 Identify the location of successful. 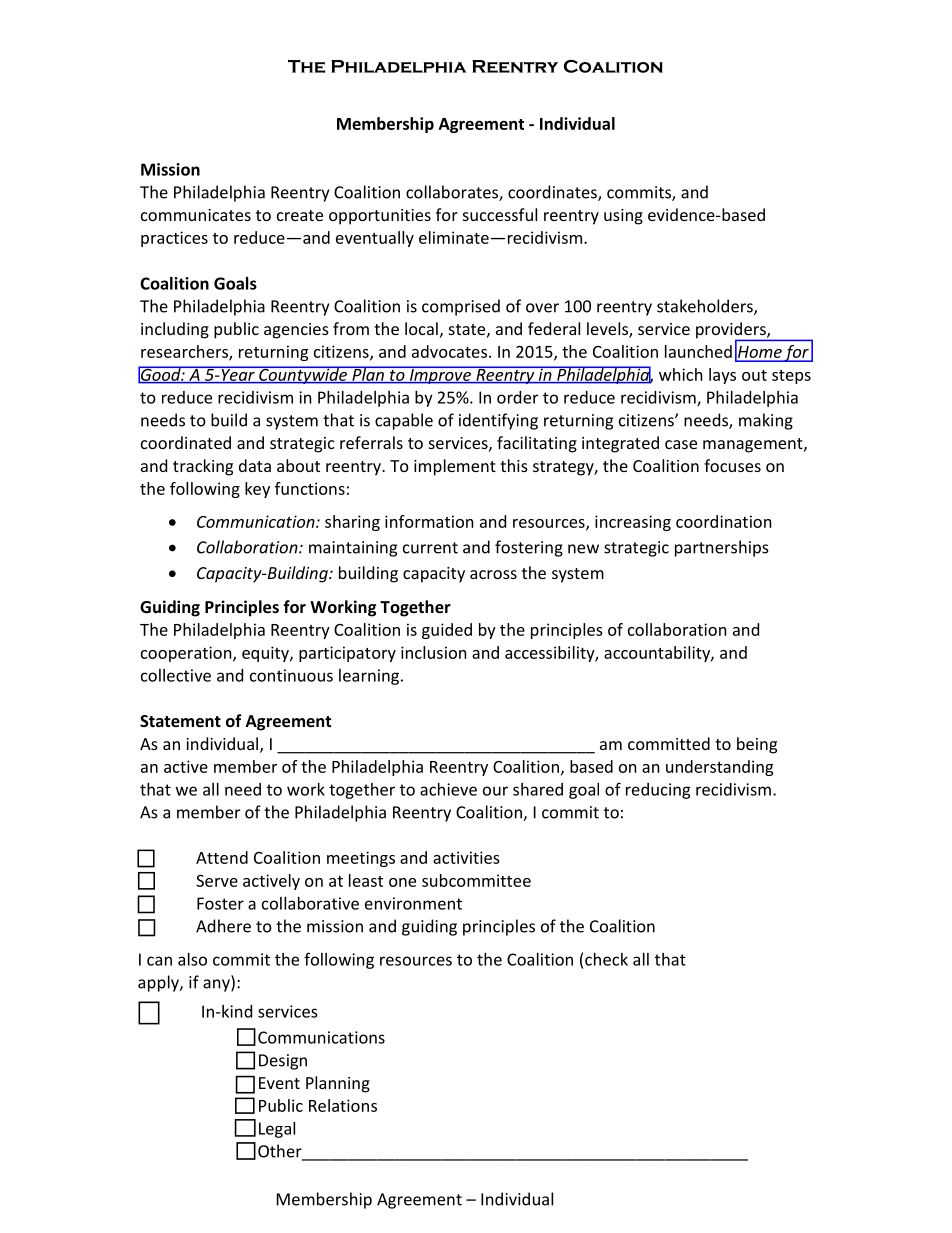
(500, 214).
